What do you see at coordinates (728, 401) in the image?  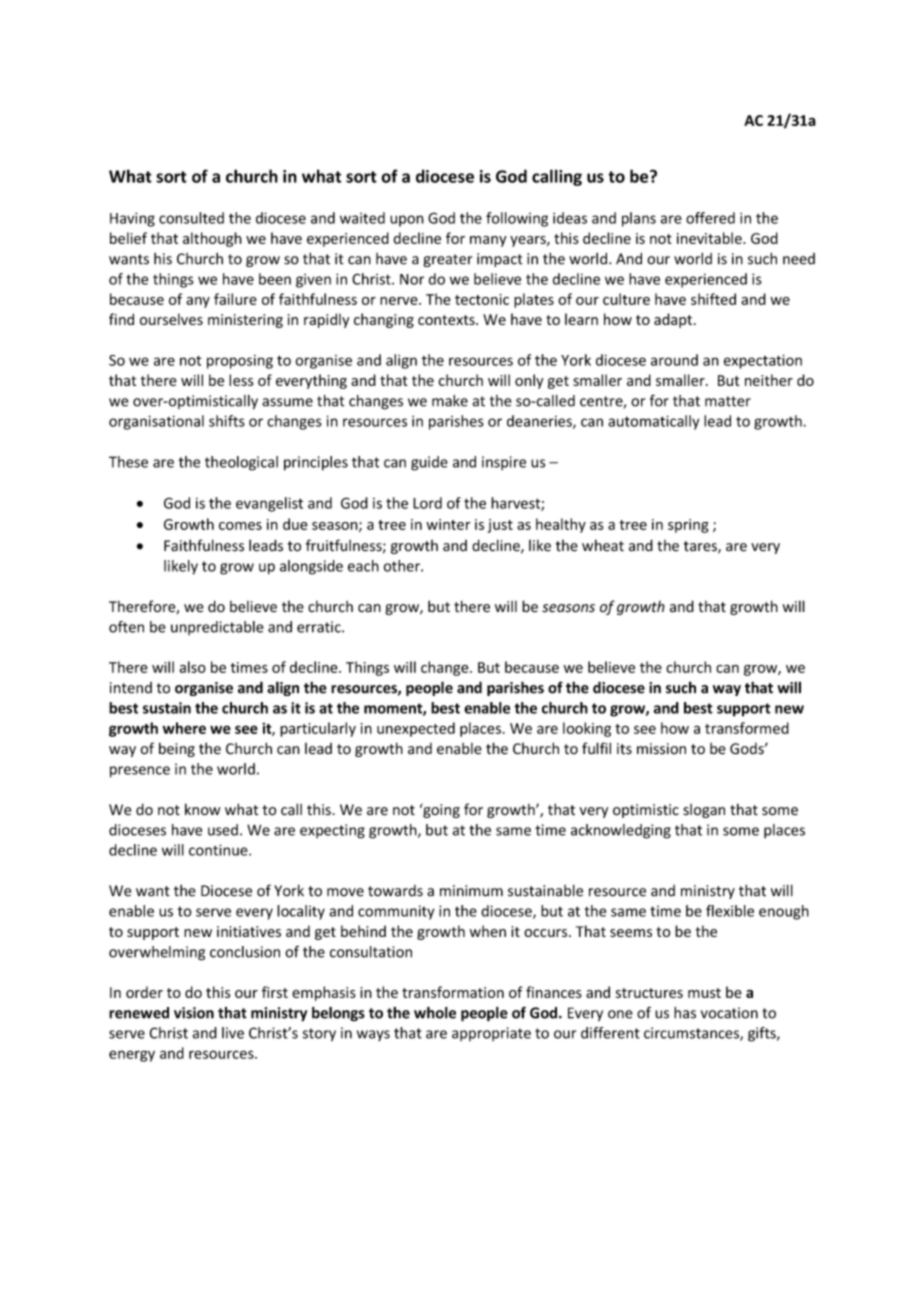 I see `matter` at bounding box center [728, 401].
